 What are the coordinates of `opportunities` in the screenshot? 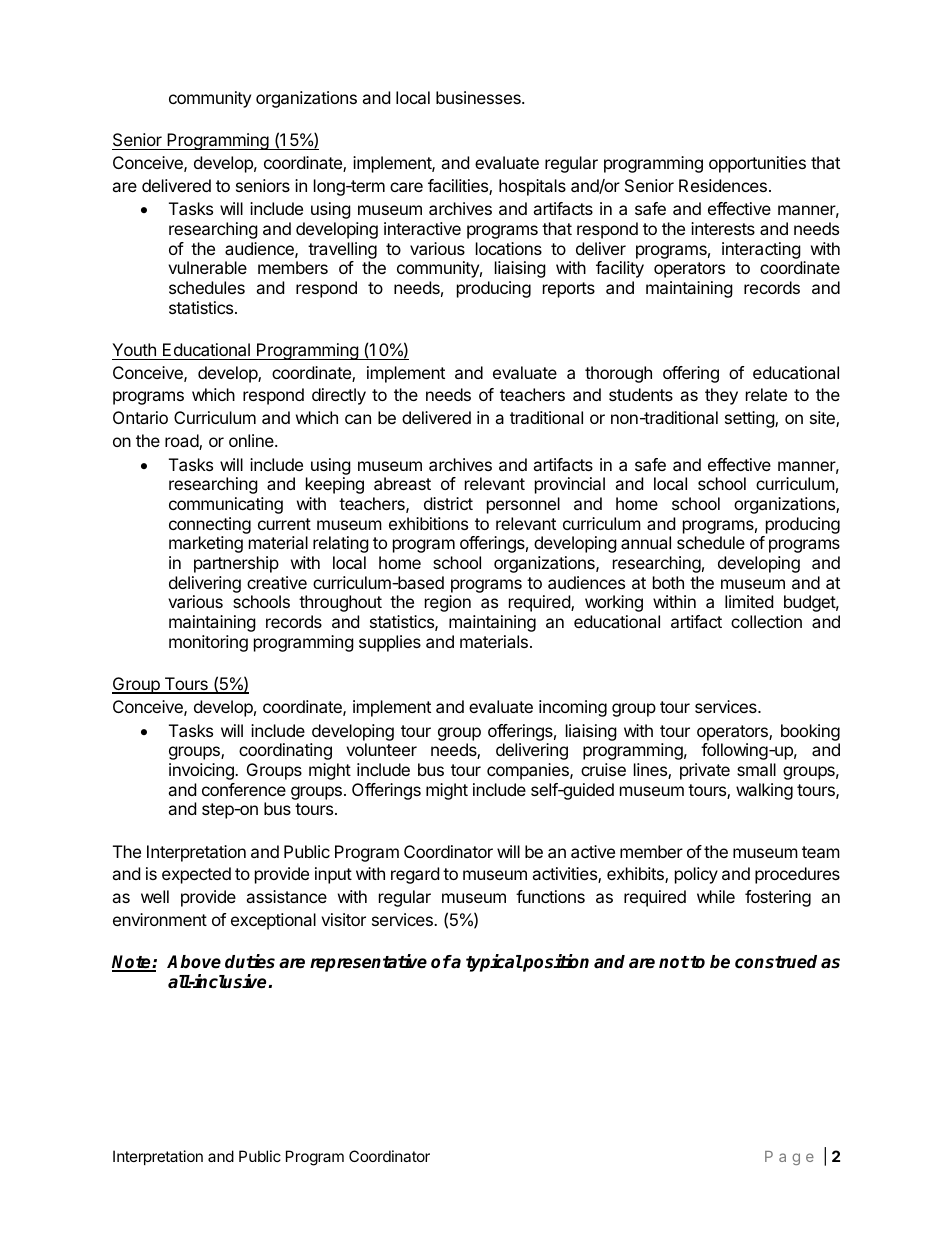 It's located at (757, 164).
